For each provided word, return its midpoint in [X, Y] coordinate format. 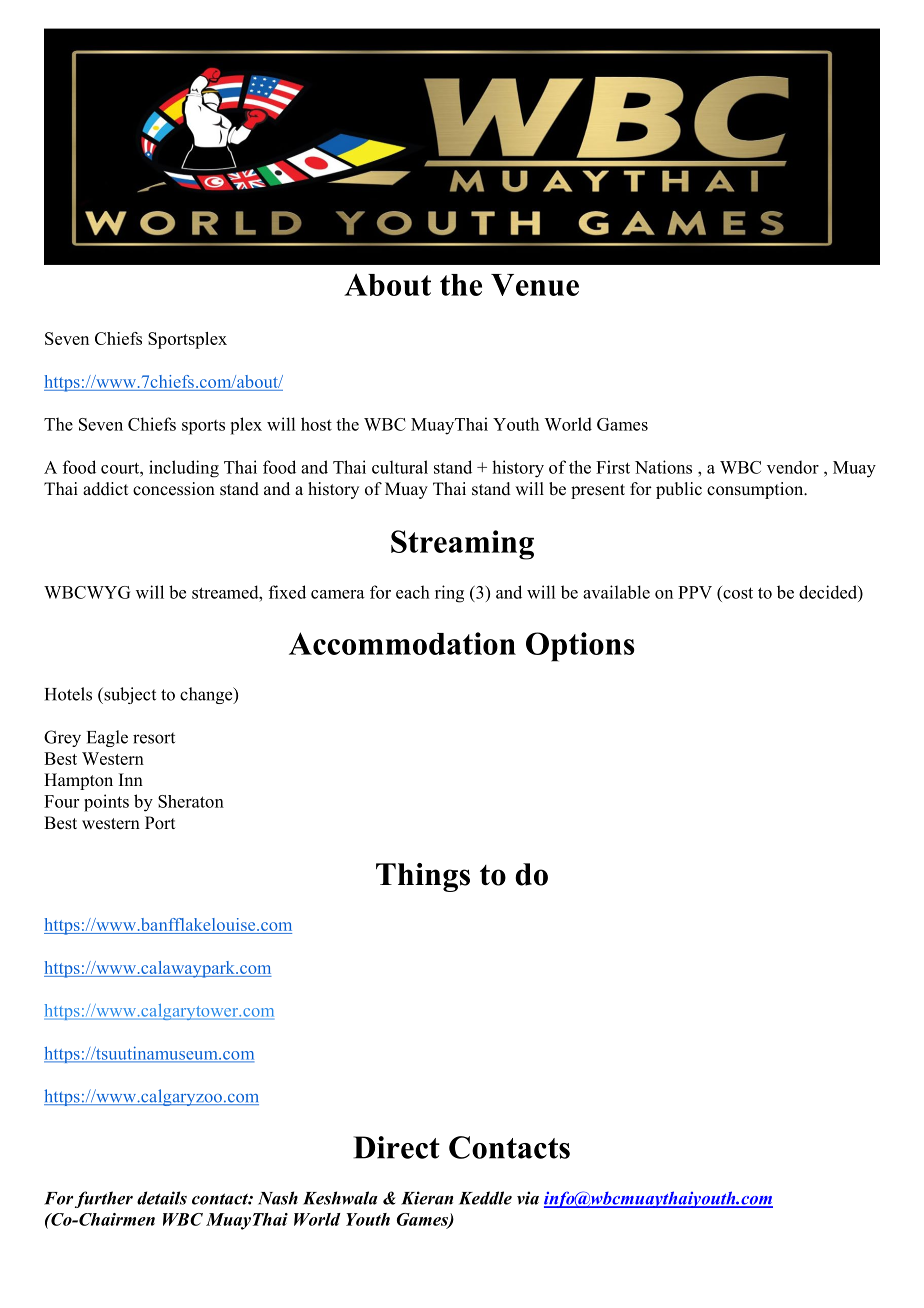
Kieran [427, 1198]
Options [580, 647]
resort [154, 738]
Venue [535, 285]
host [316, 424]
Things [423, 877]
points [106, 803]
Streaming [462, 545]
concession [174, 489]
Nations [663, 467]
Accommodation [402, 643]
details [162, 1198]
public [679, 490]
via [528, 1198]
